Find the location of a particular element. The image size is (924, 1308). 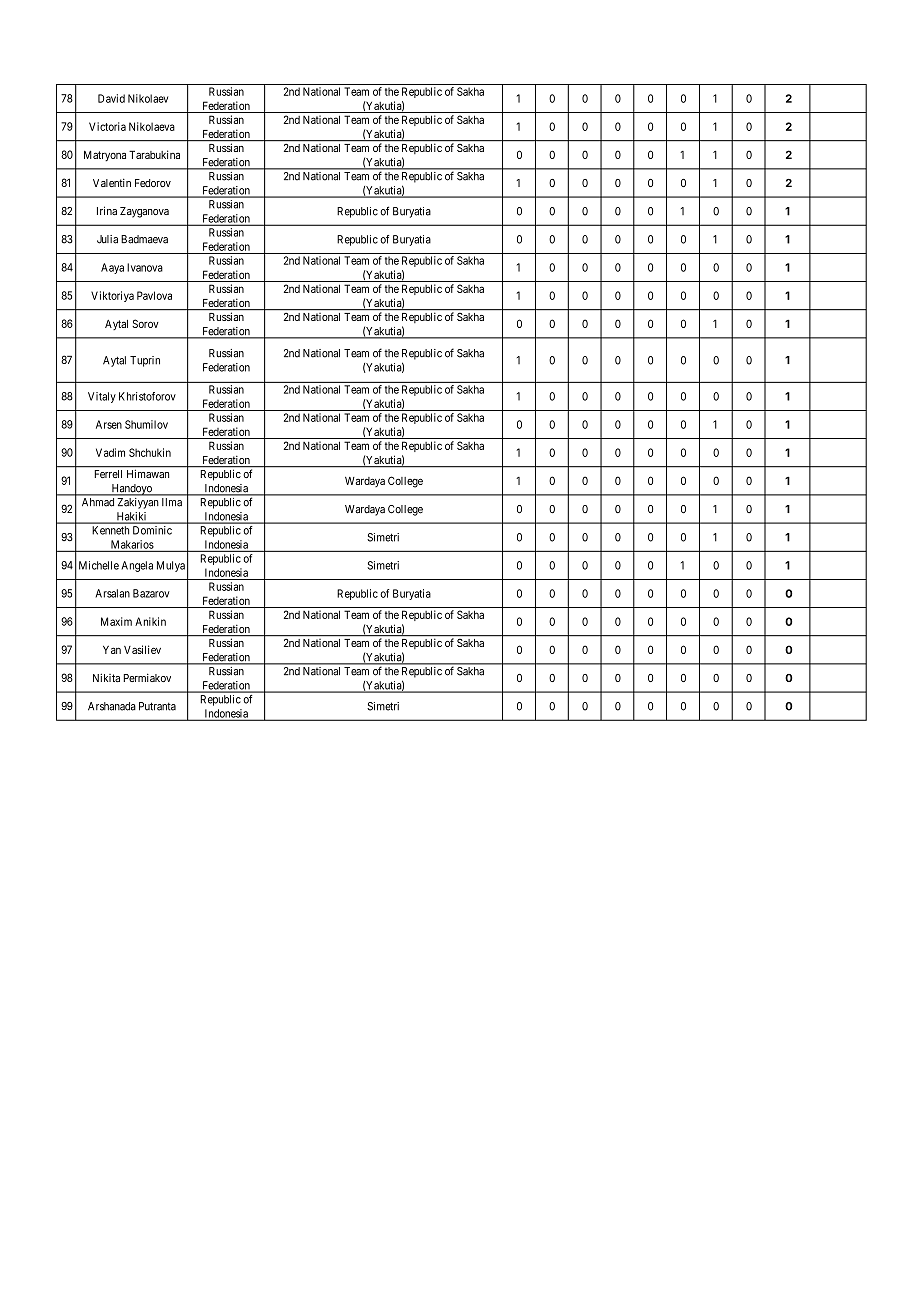

Himawan is located at coordinates (148, 474).
